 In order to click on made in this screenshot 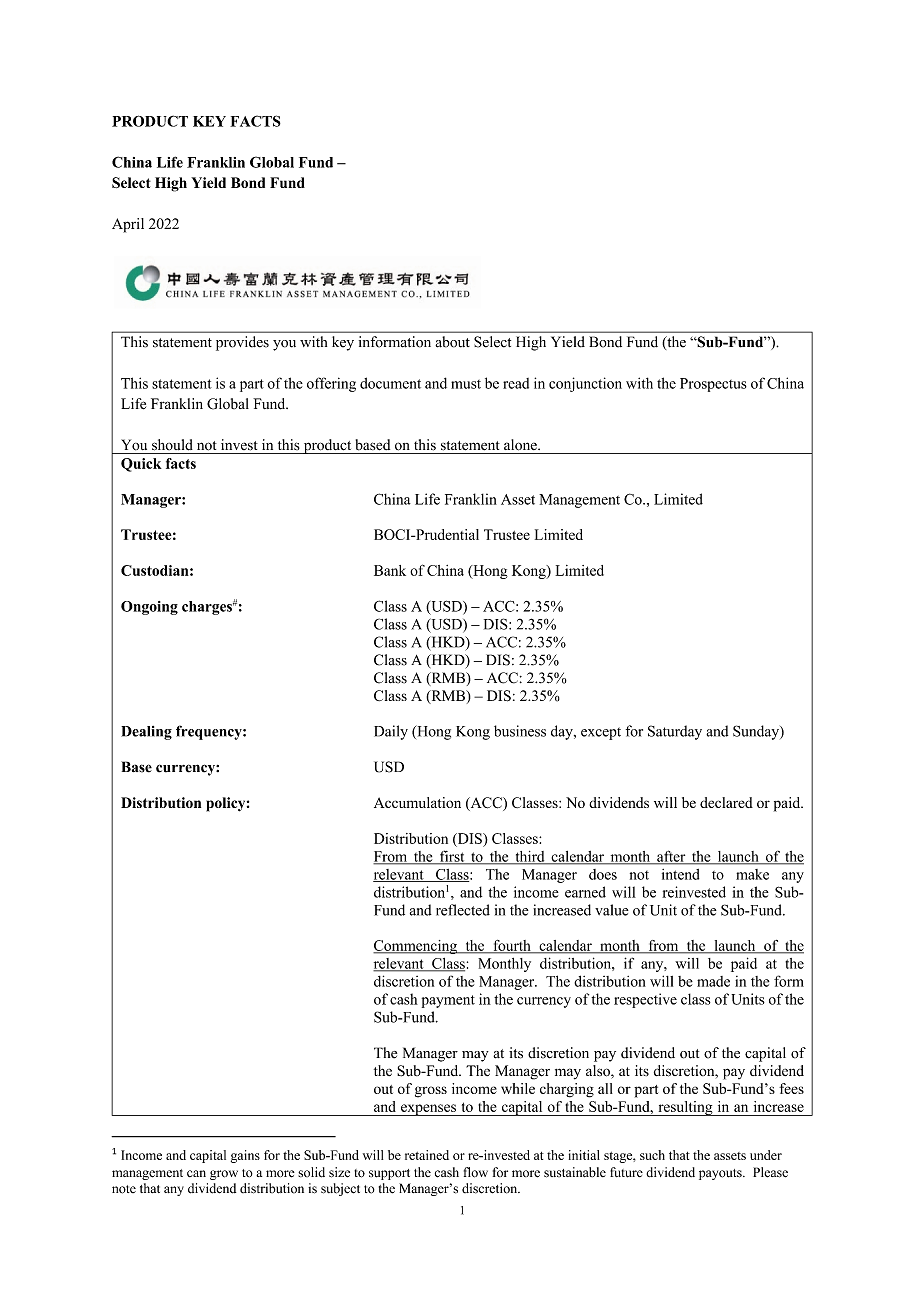, I will do `click(713, 981)`.
